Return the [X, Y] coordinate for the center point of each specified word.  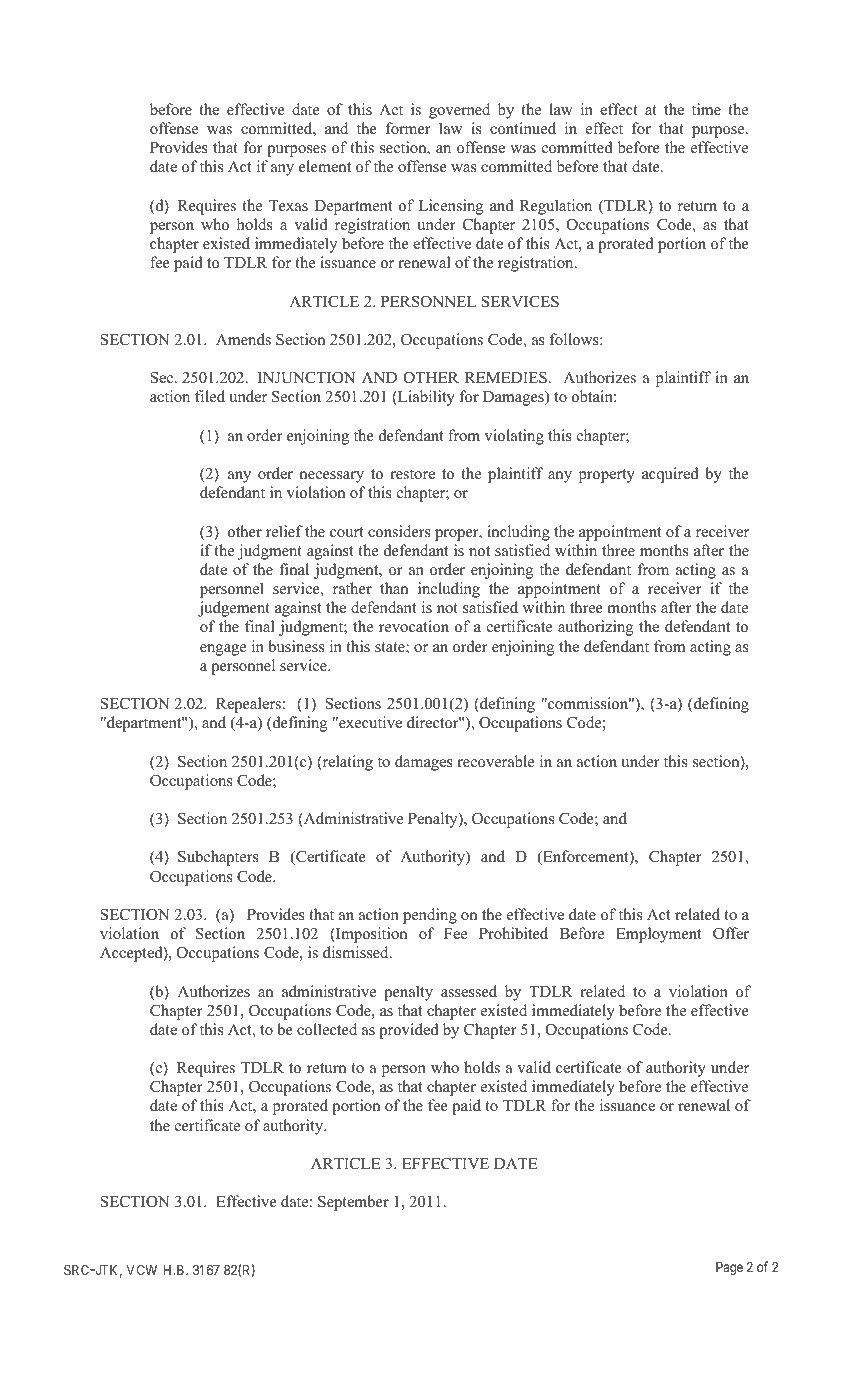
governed [459, 111]
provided [409, 1031]
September [353, 1203]
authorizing [595, 628]
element [325, 166]
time [706, 109]
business [296, 646]
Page [729, 1268]
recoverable [495, 761]
